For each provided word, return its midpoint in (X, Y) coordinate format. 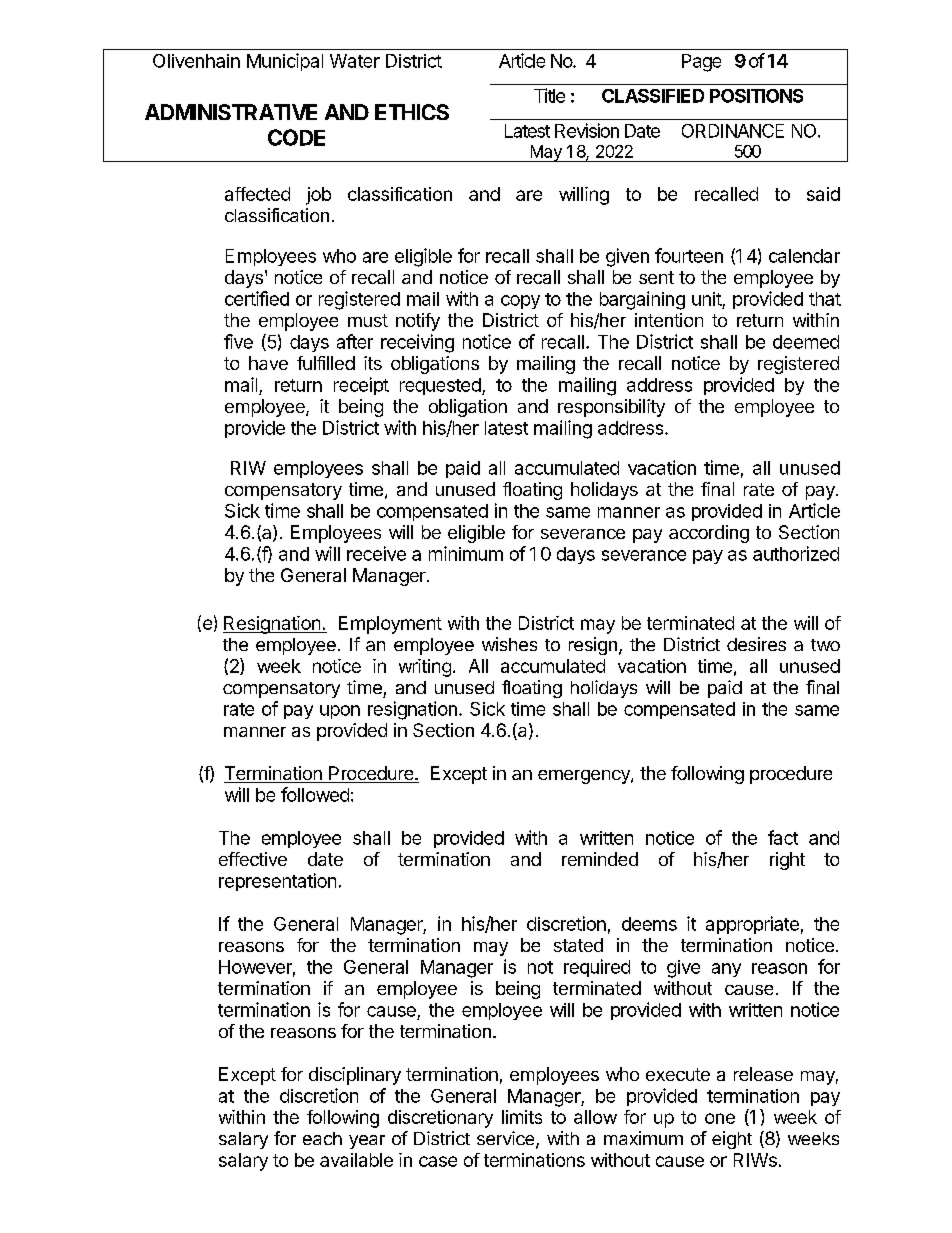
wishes (509, 644)
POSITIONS (756, 96)
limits (522, 1117)
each (322, 1138)
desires (756, 644)
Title (549, 95)
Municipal (285, 62)
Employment (390, 625)
